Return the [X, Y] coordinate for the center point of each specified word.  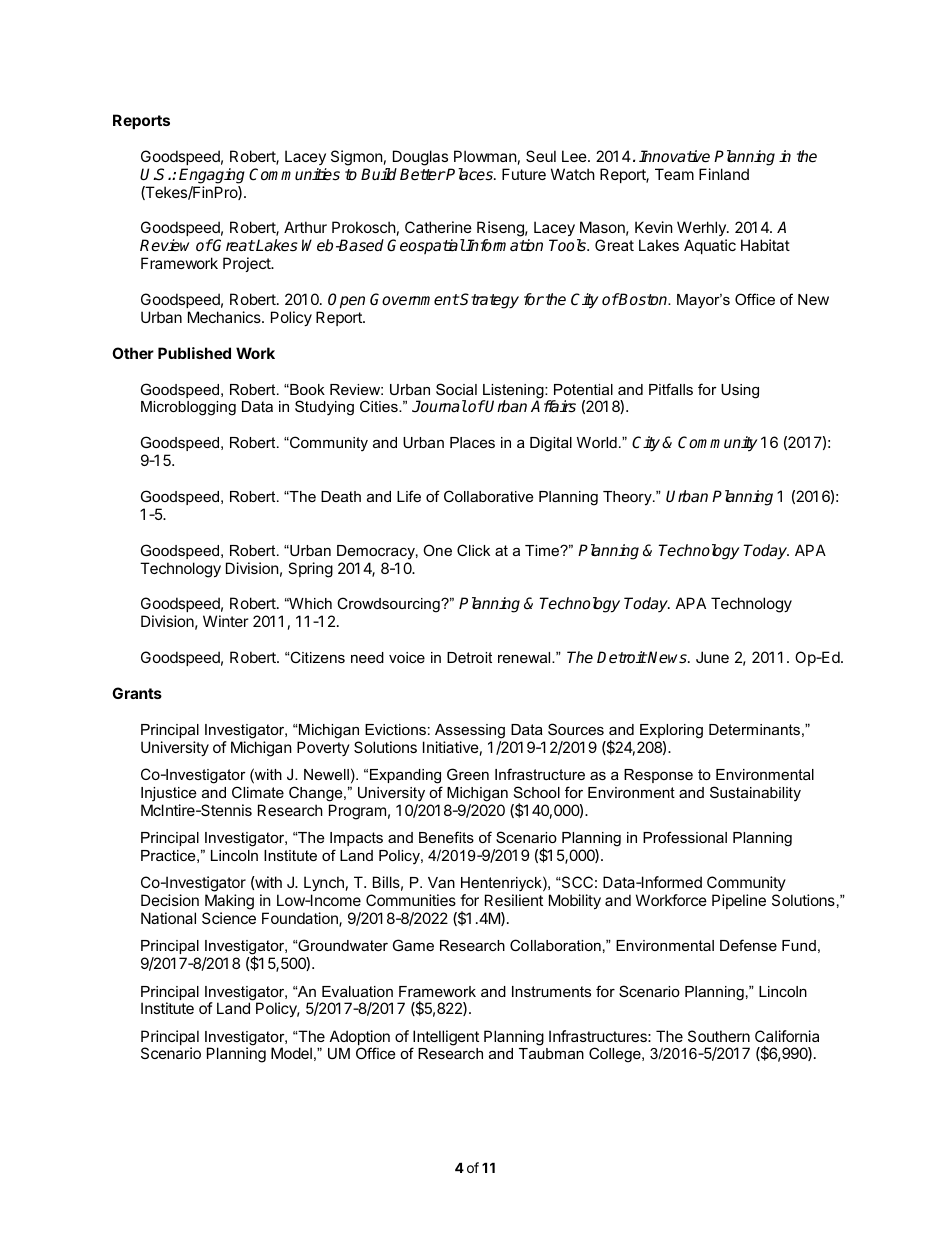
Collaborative [488, 496]
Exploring [671, 731]
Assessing [470, 731]
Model [291, 1053]
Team [674, 174]
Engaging [212, 176]
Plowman [485, 156]
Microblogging [188, 408]
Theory [628, 498]
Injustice [168, 794]
